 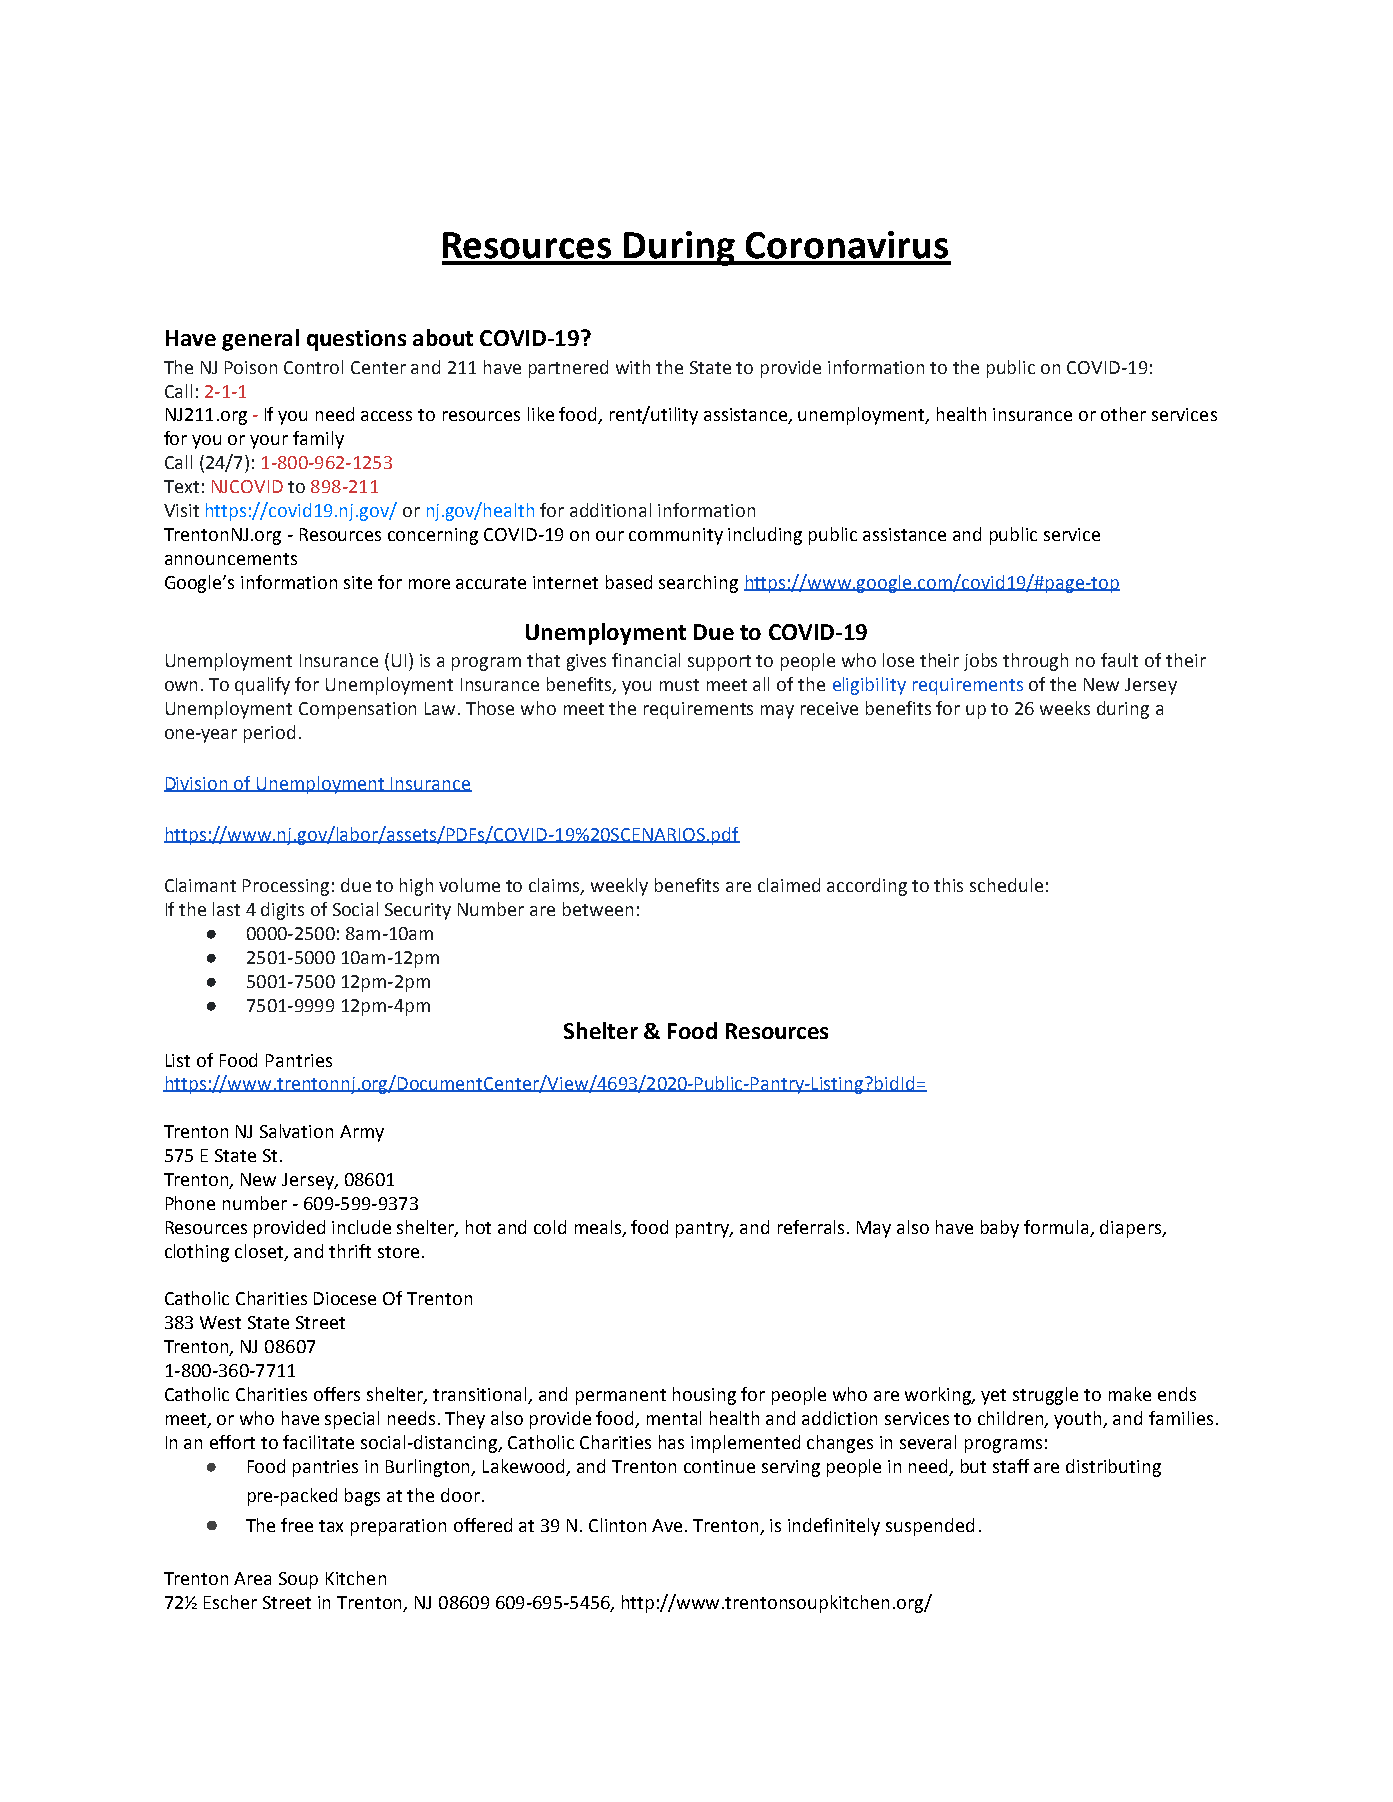 What do you see at coordinates (269, 734) in the page?
I see `period` at bounding box center [269, 734].
